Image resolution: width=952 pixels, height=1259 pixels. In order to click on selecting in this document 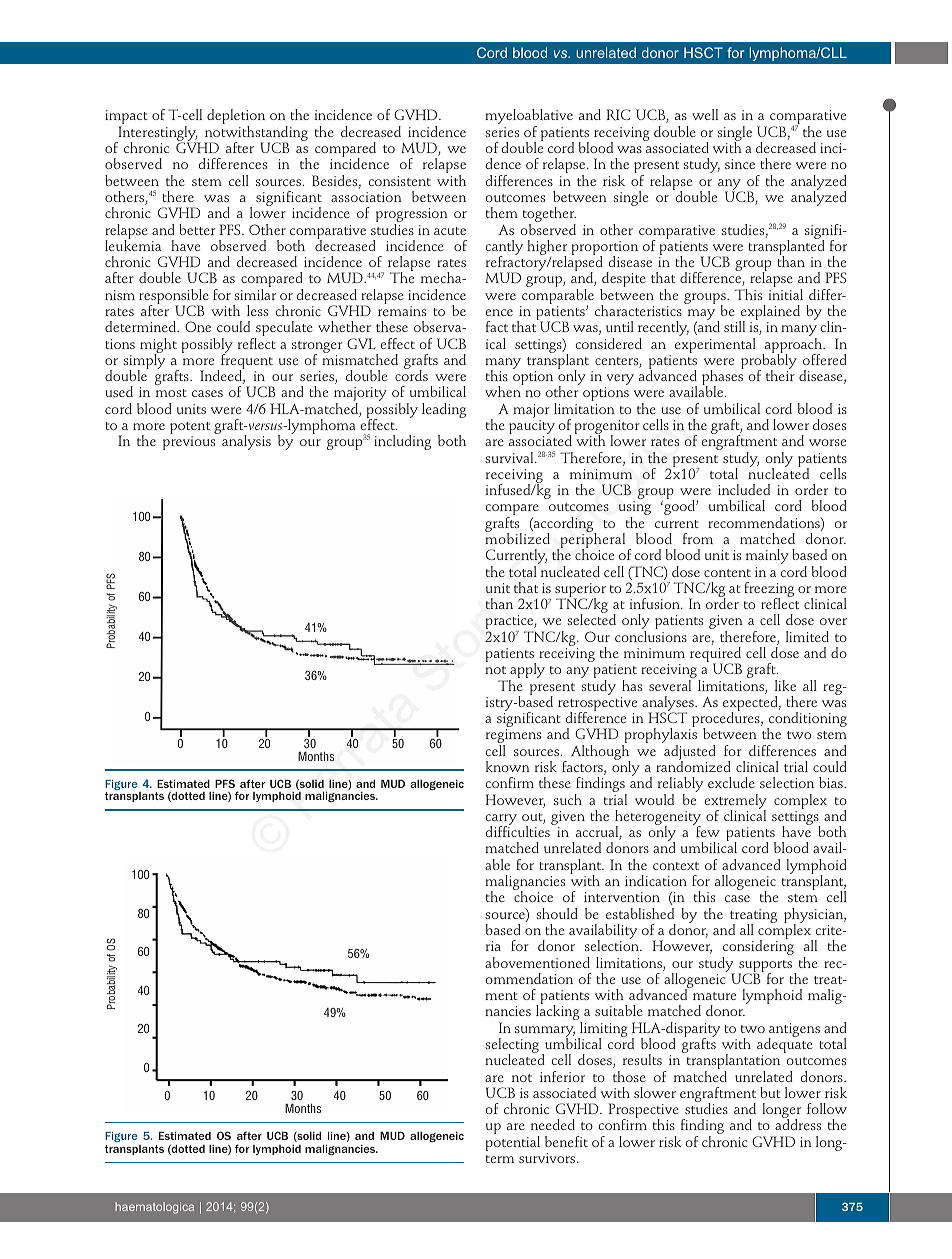, I will do `click(512, 1047)`.
